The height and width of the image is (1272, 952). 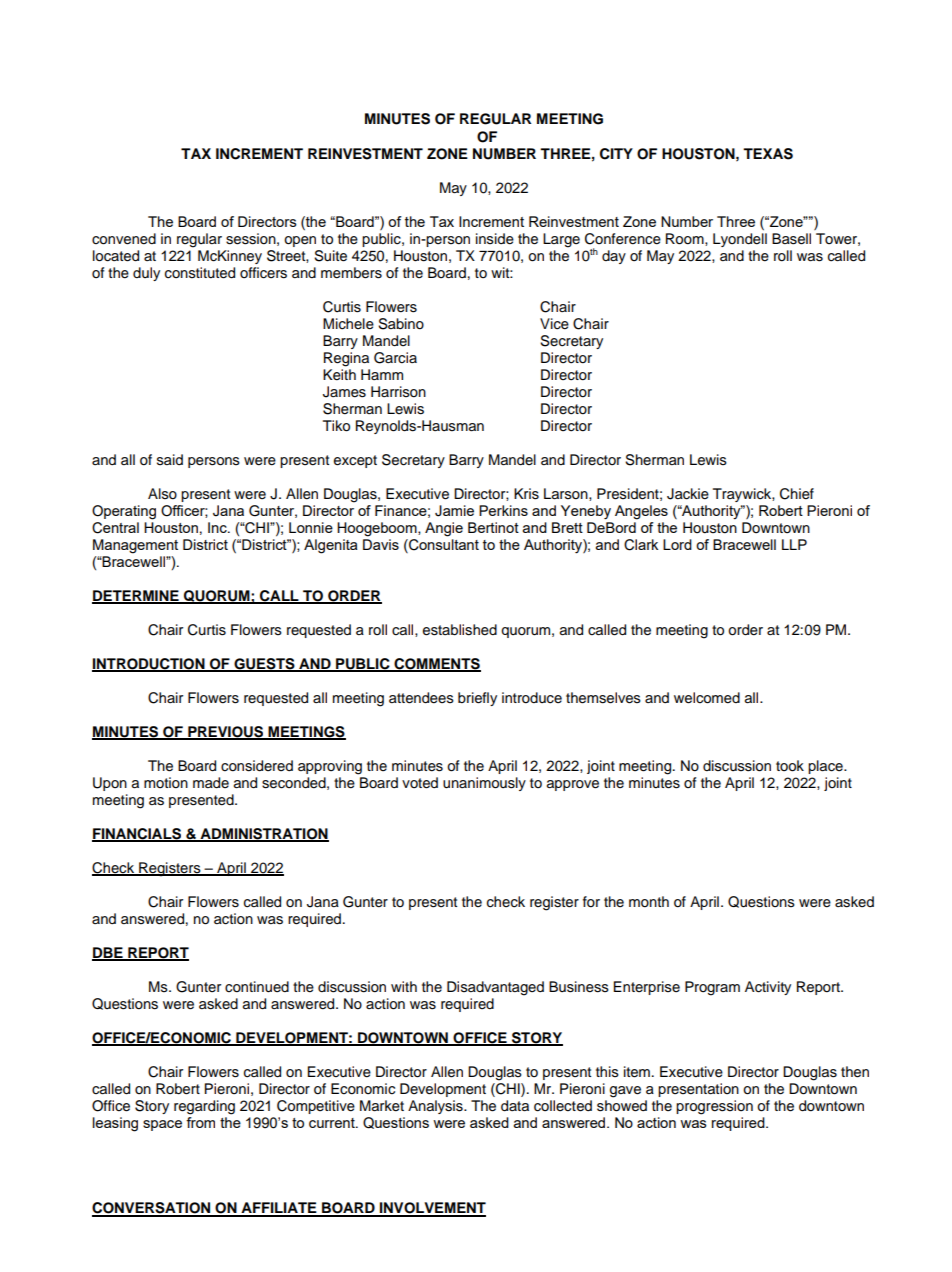 What do you see at coordinates (707, 698) in the image?
I see `welcomed` at bounding box center [707, 698].
